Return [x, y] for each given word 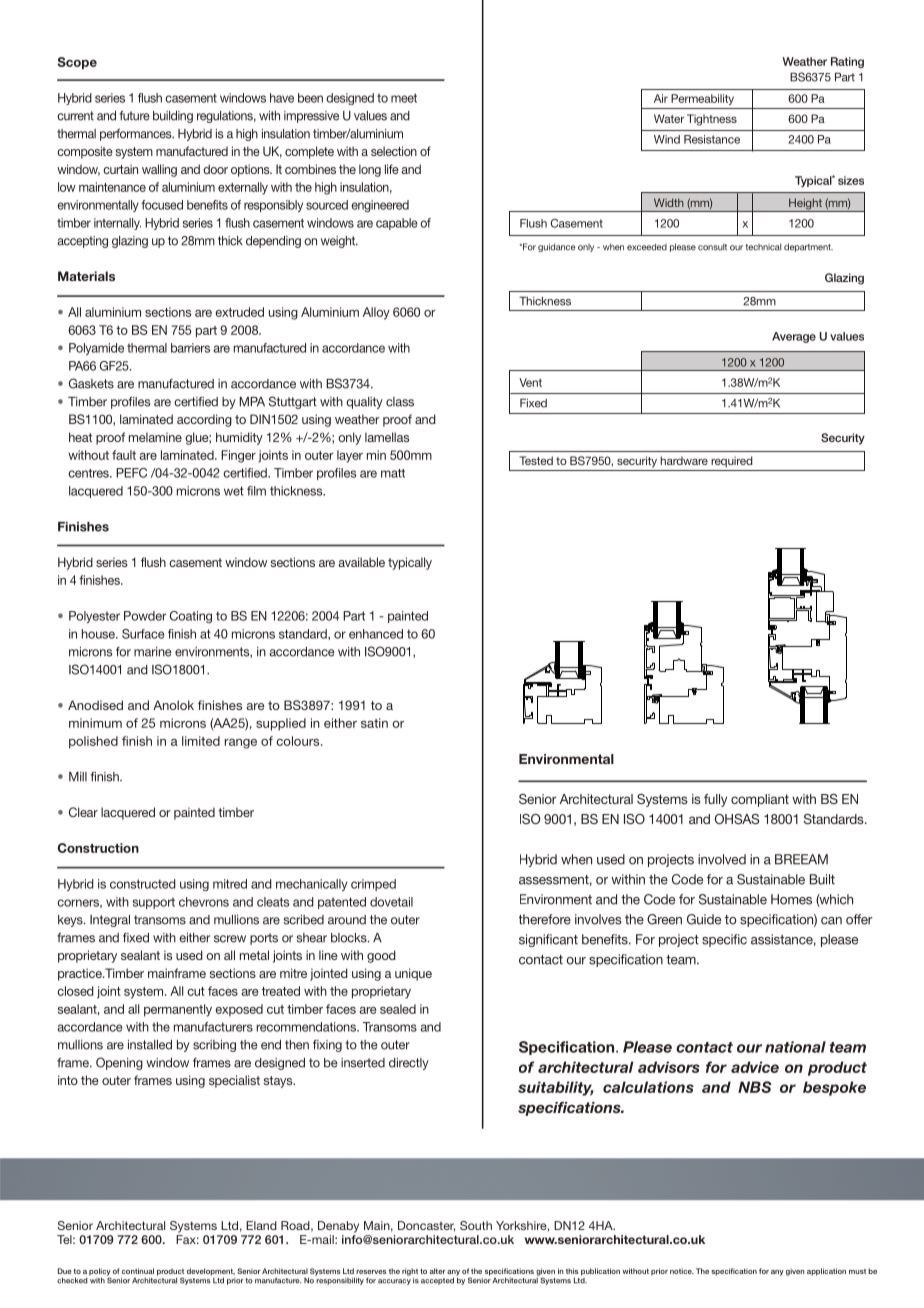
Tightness [712, 120]
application [826, 1272]
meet [404, 98]
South [476, 1225]
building [173, 117]
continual [138, 1271]
